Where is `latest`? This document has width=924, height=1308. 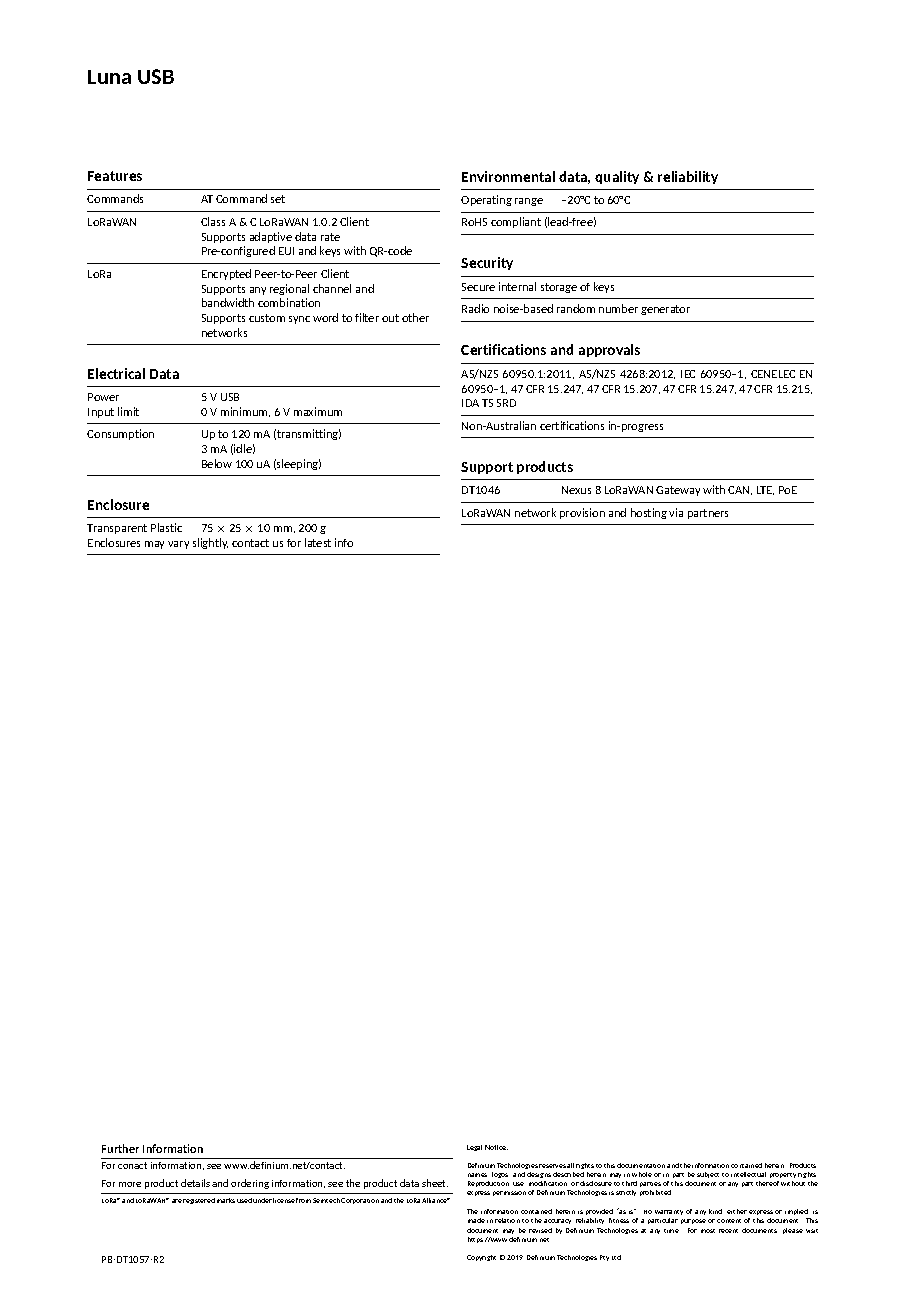
latest is located at coordinates (318, 542).
